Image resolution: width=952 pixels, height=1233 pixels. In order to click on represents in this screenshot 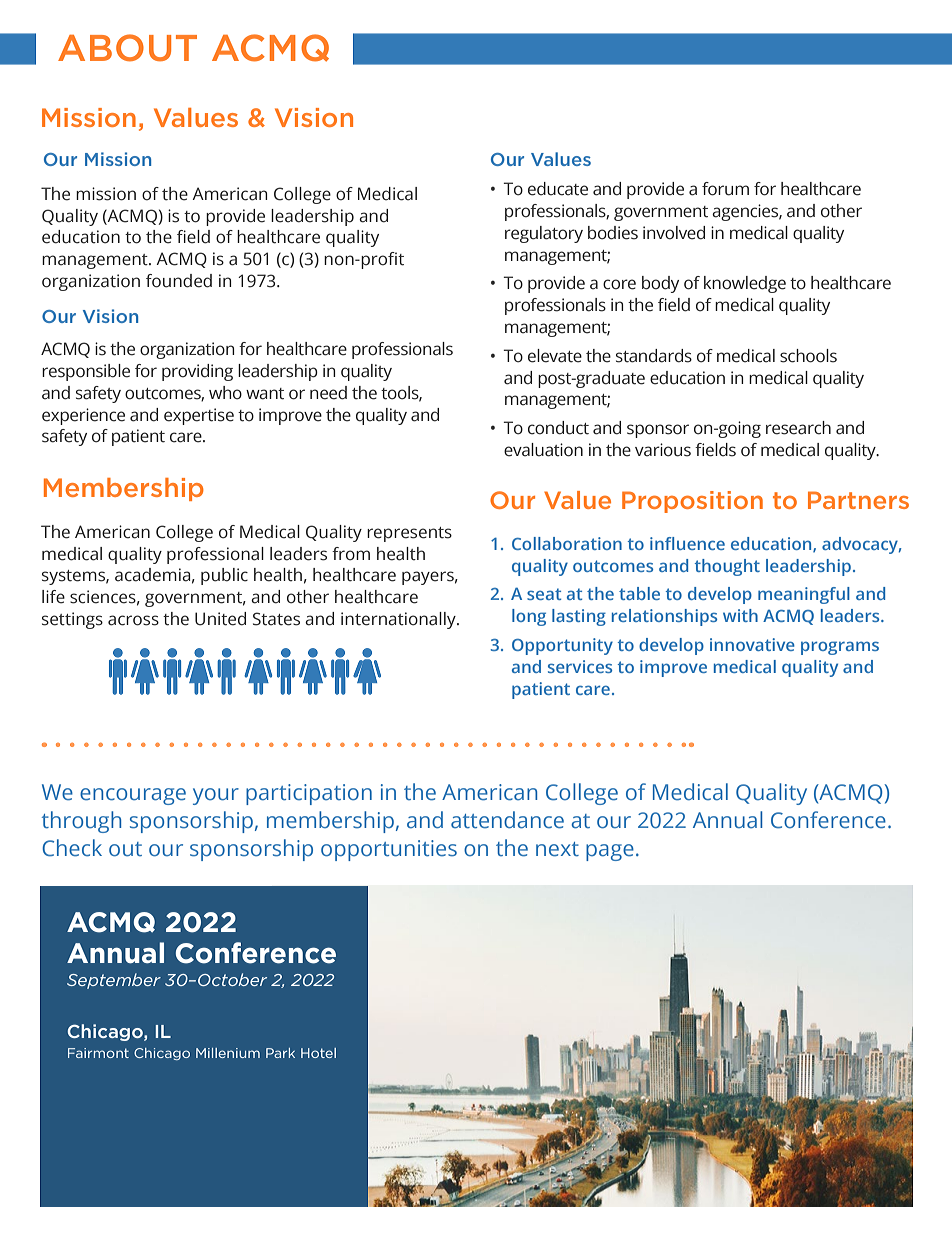, I will do `click(409, 534)`.
